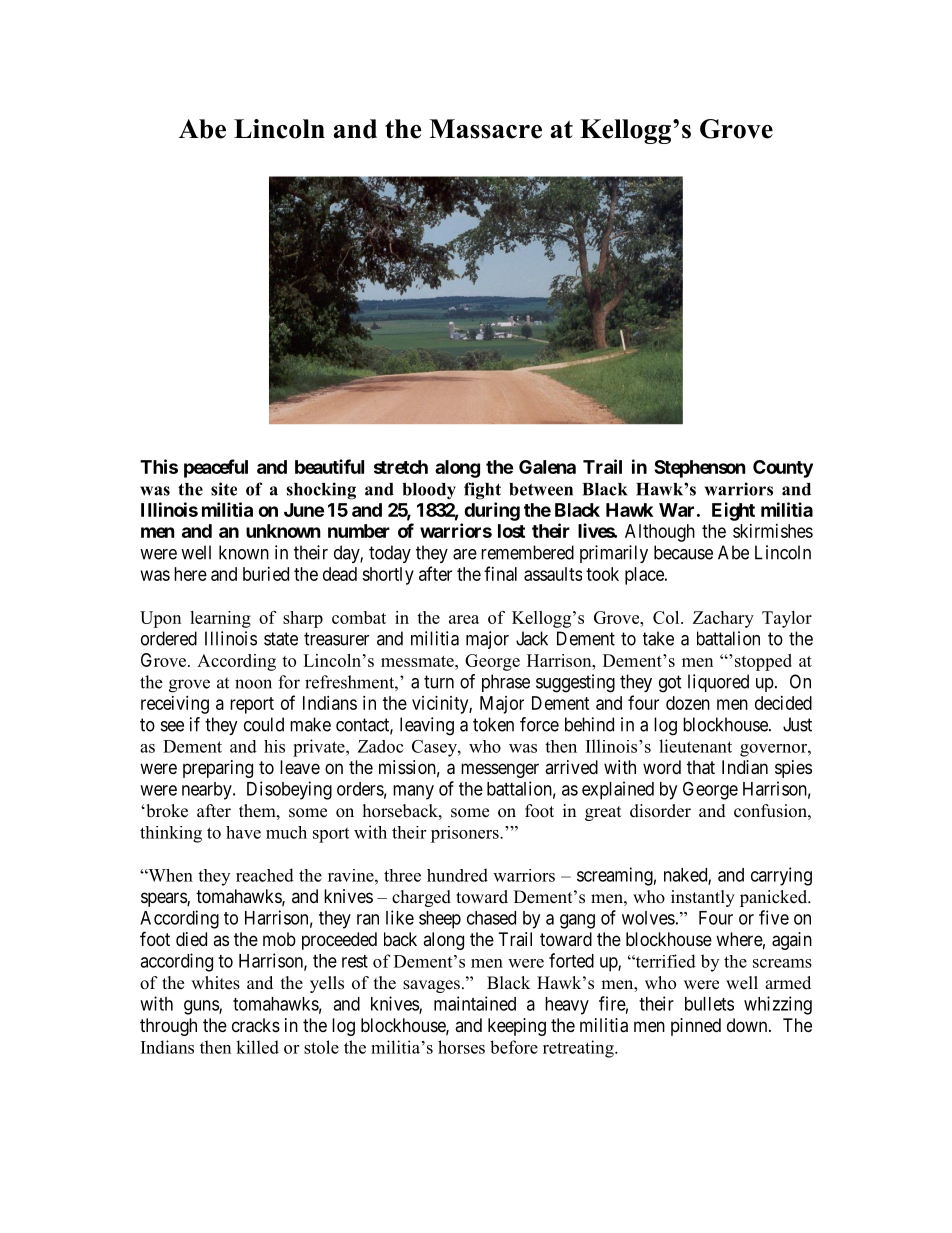  What do you see at coordinates (485, 129) in the screenshot?
I see `Massacre` at bounding box center [485, 129].
